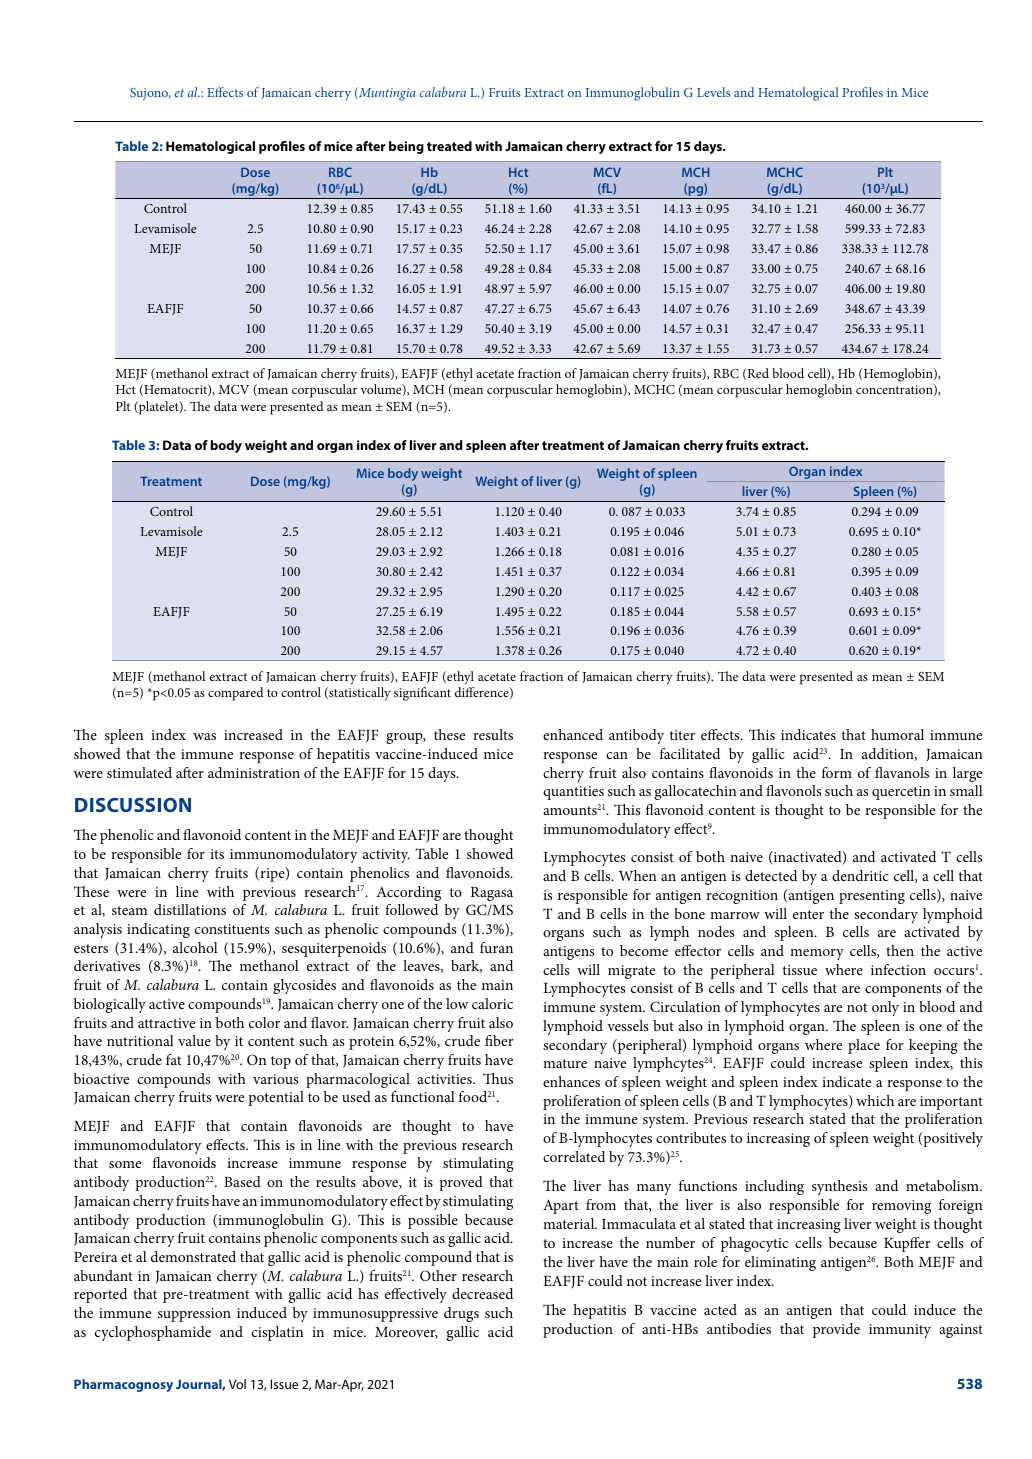  Describe the element at coordinates (204, 736) in the screenshot. I see `was` at that location.
